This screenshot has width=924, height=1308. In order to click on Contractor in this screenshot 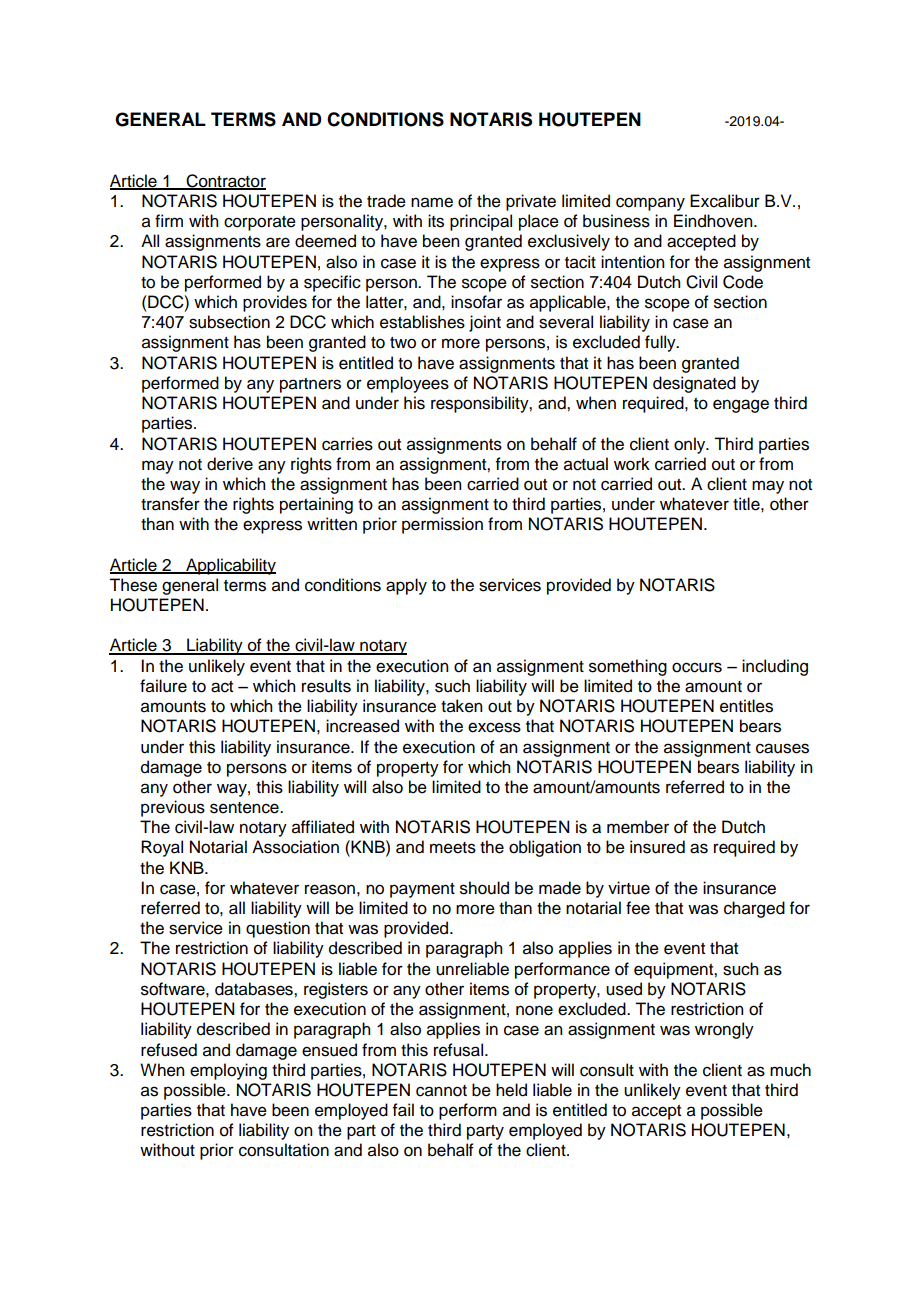, I will do `click(225, 182)`.
